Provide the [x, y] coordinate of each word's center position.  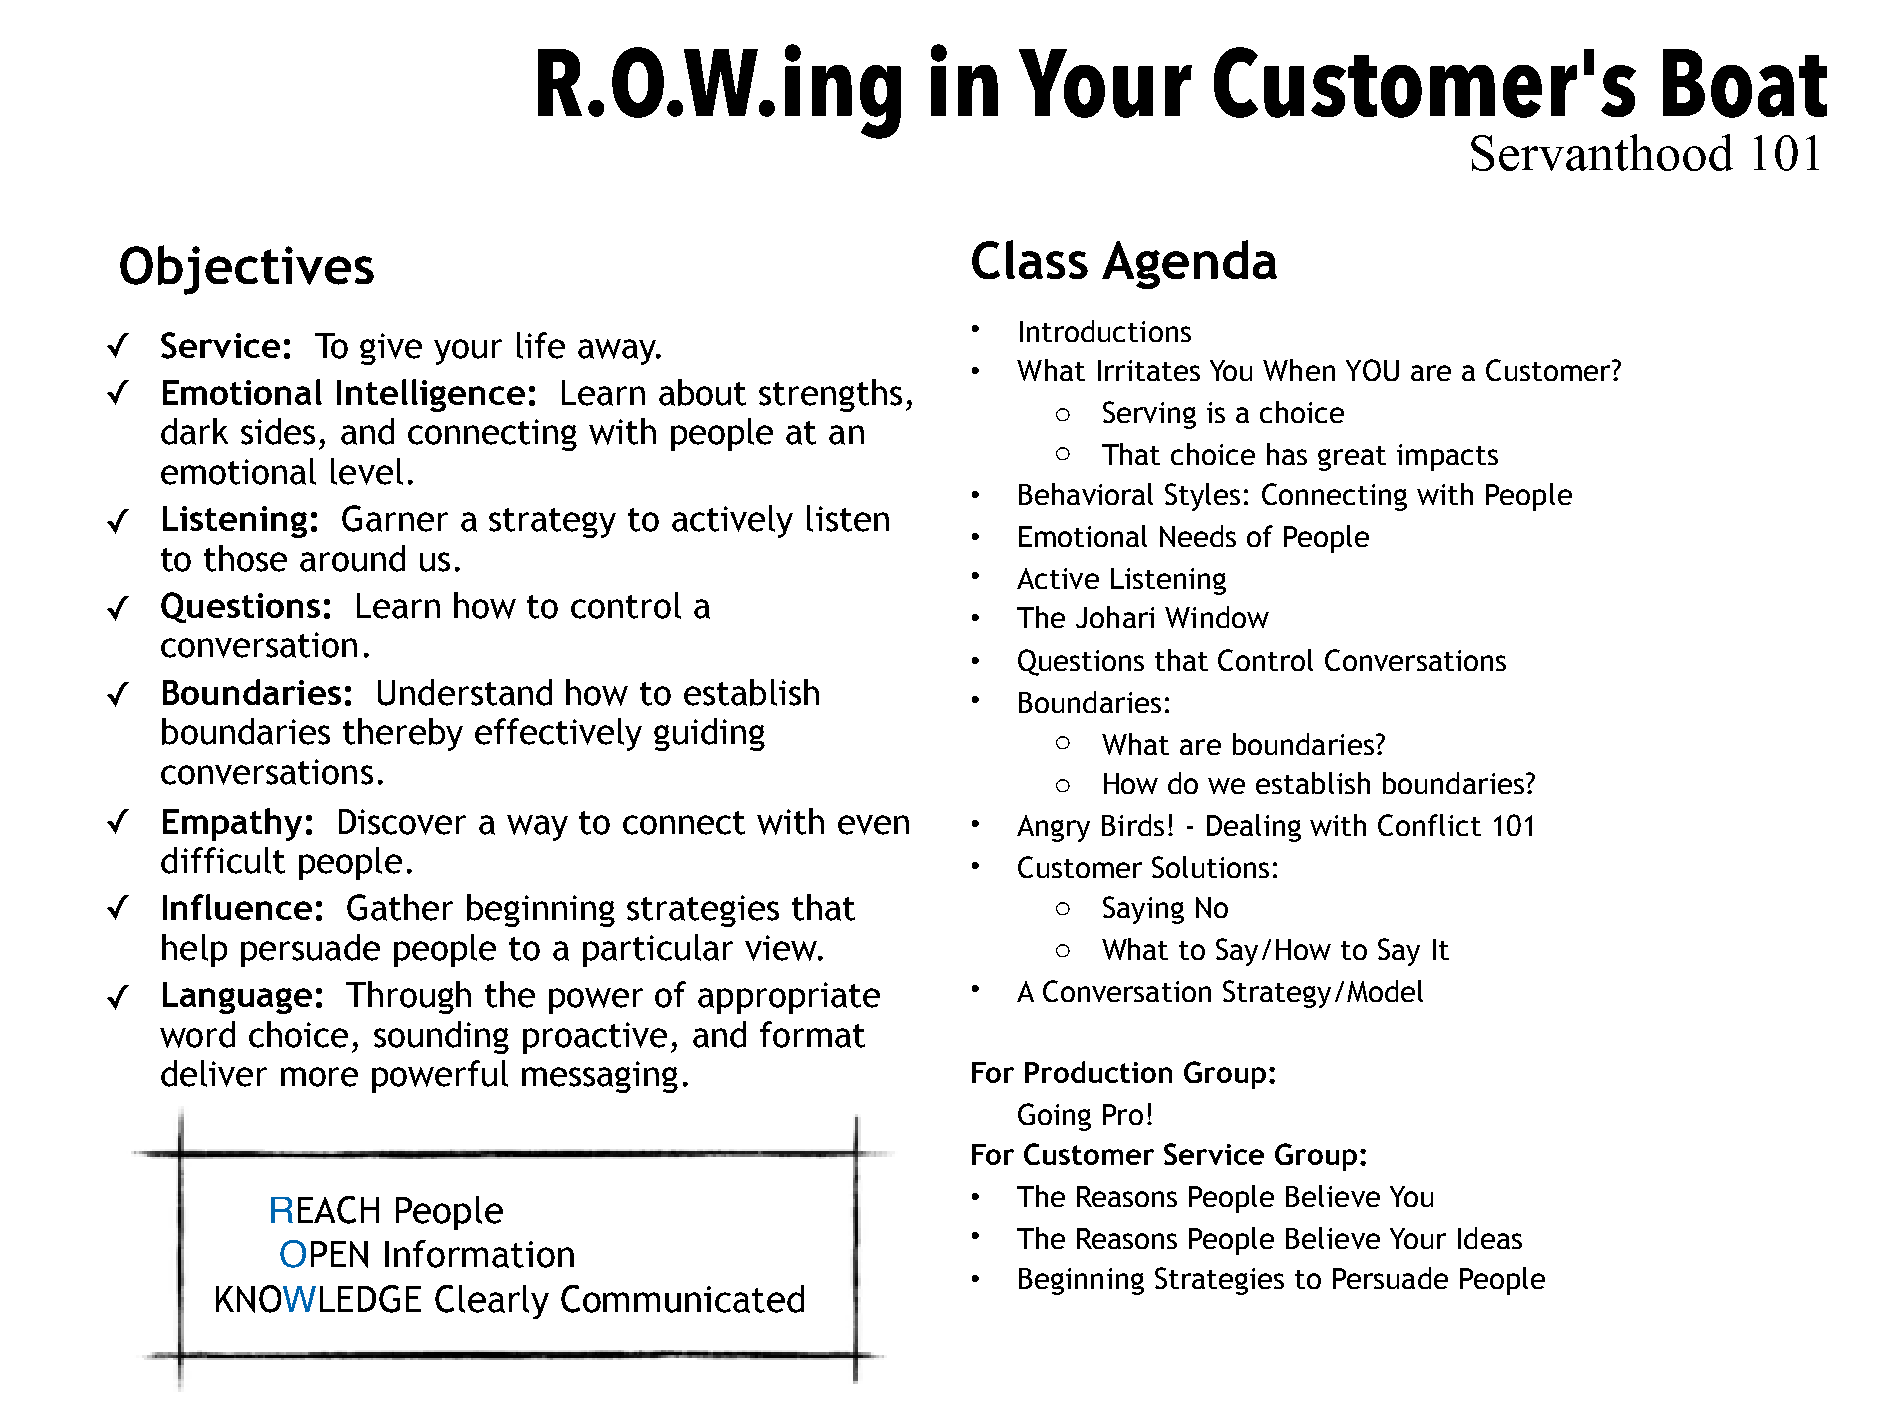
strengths [830, 395]
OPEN [324, 1254]
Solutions [1210, 867]
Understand [465, 692]
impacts [1447, 457]
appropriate [789, 998]
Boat [1745, 83]
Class [1030, 259]
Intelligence [431, 395]
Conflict [1429, 825]
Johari [1115, 617]
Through [408, 997]
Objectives [247, 270]
